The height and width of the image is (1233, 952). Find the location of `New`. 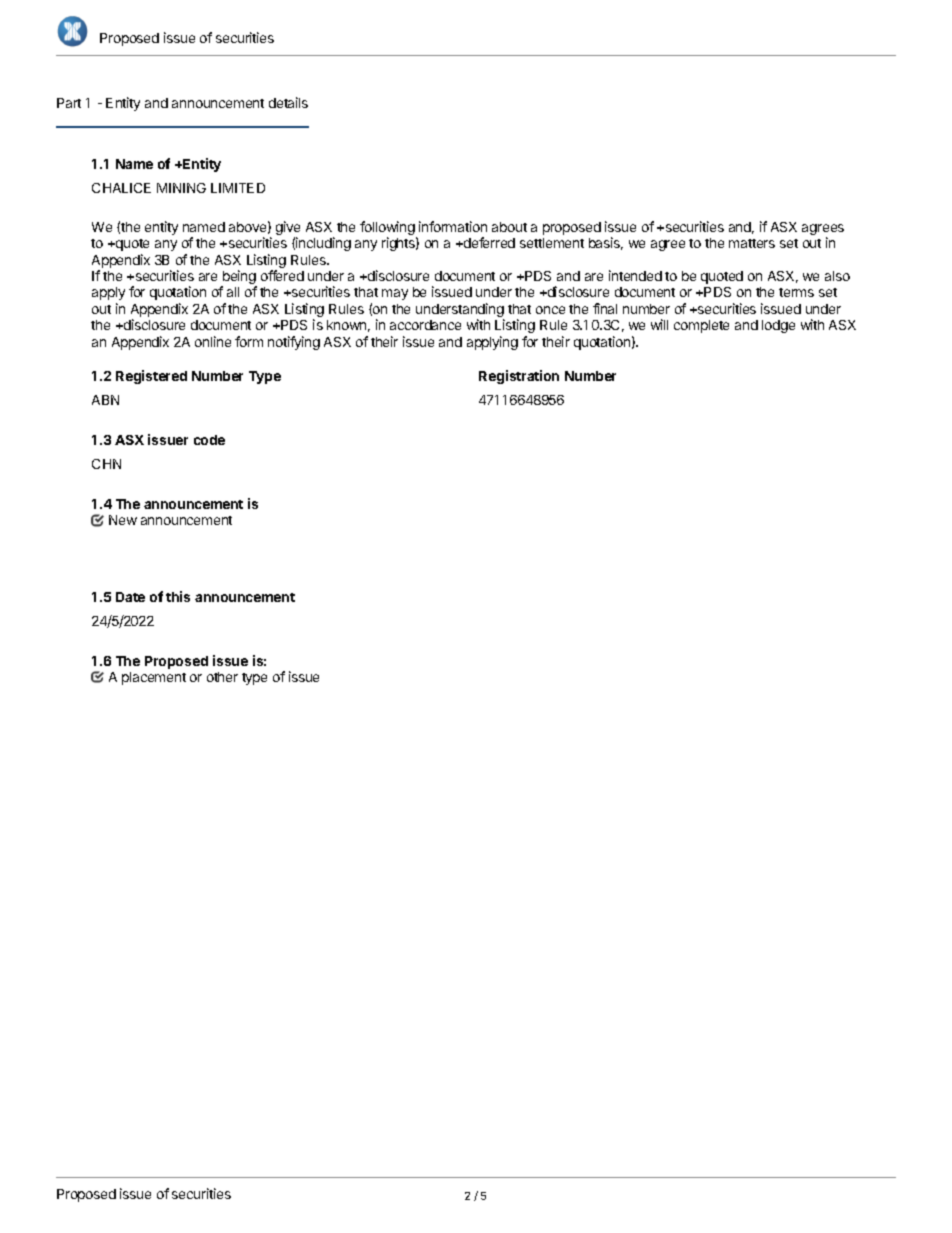

New is located at coordinates (123, 520).
